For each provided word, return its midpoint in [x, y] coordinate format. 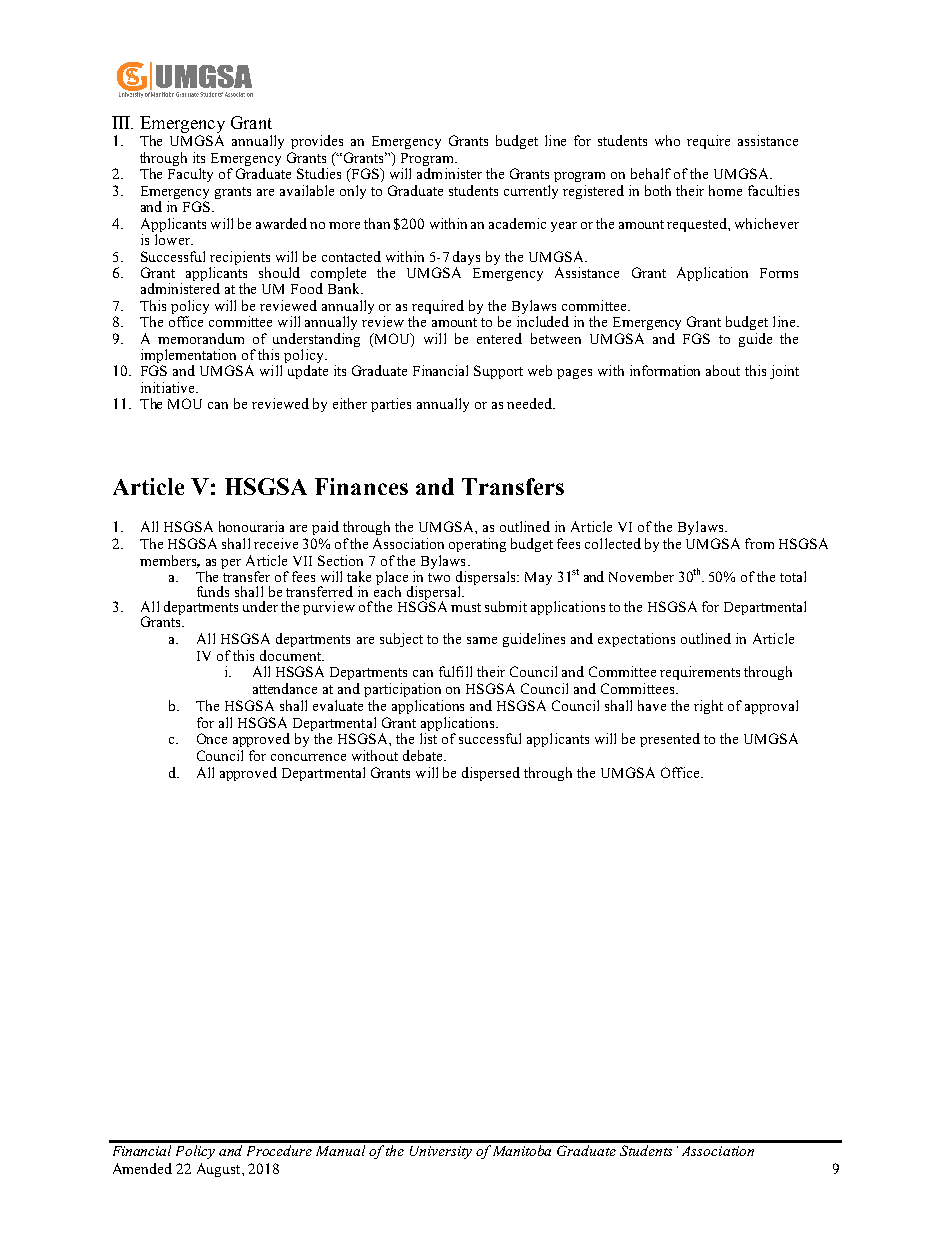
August [220, 1170]
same [482, 640]
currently [531, 192]
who [667, 140]
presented [670, 740]
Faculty [190, 175]
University [441, 1152]
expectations [636, 640]
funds [213, 591]
